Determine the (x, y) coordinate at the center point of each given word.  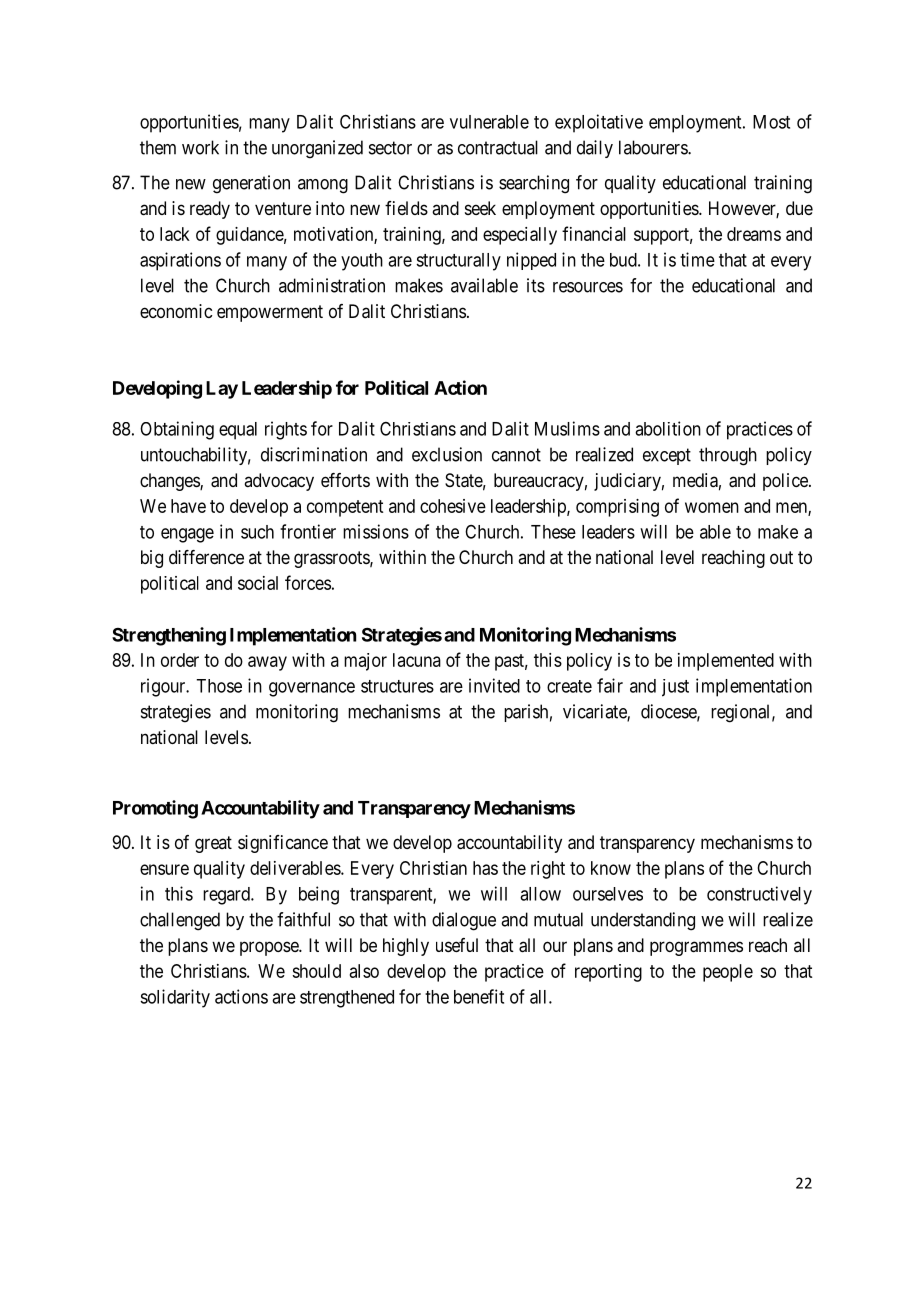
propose (270, 948)
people (728, 973)
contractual (498, 147)
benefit (479, 996)
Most (771, 122)
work (200, 147)
